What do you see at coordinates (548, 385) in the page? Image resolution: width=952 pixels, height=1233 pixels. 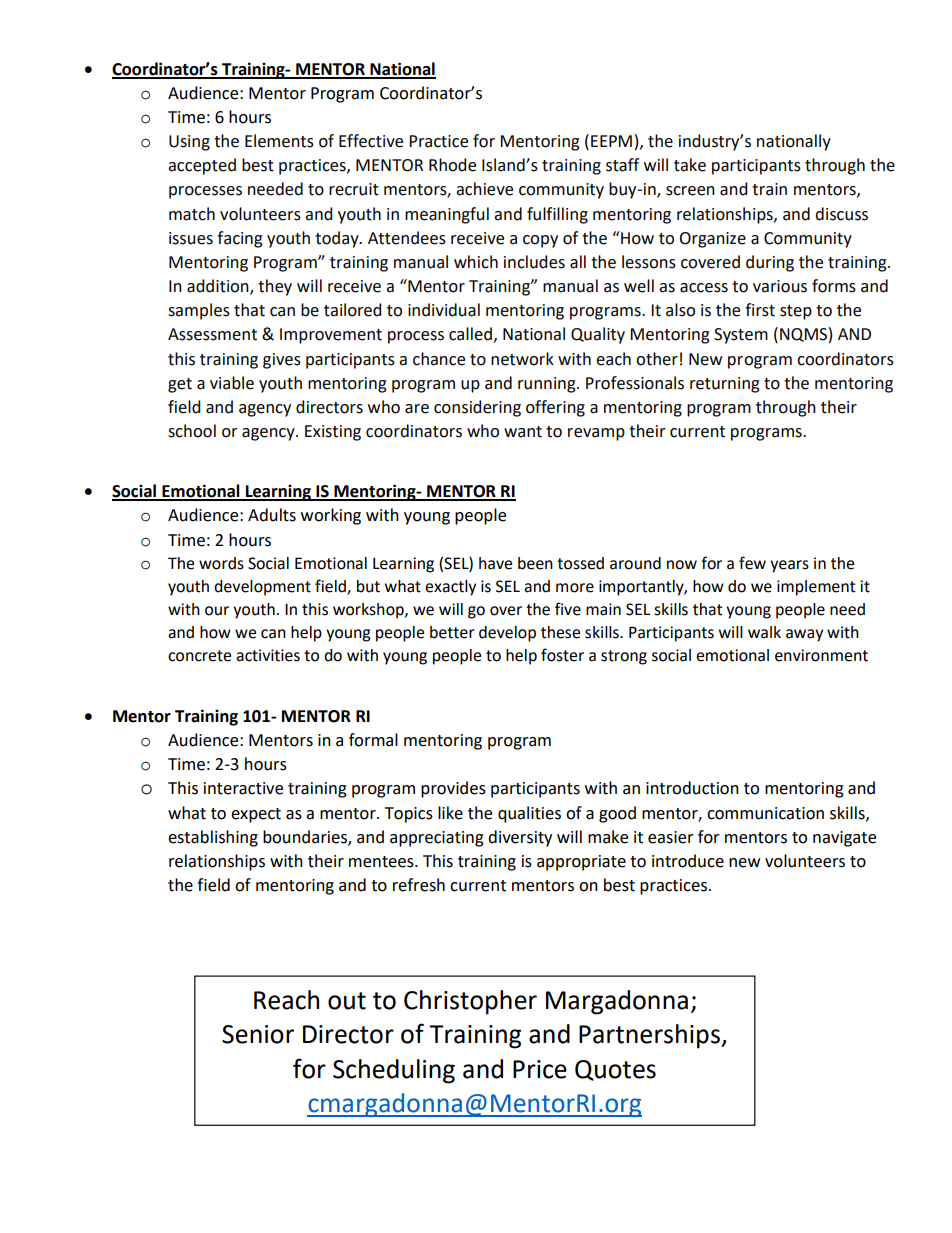 I see `running` at bounding box center [548, 385].
